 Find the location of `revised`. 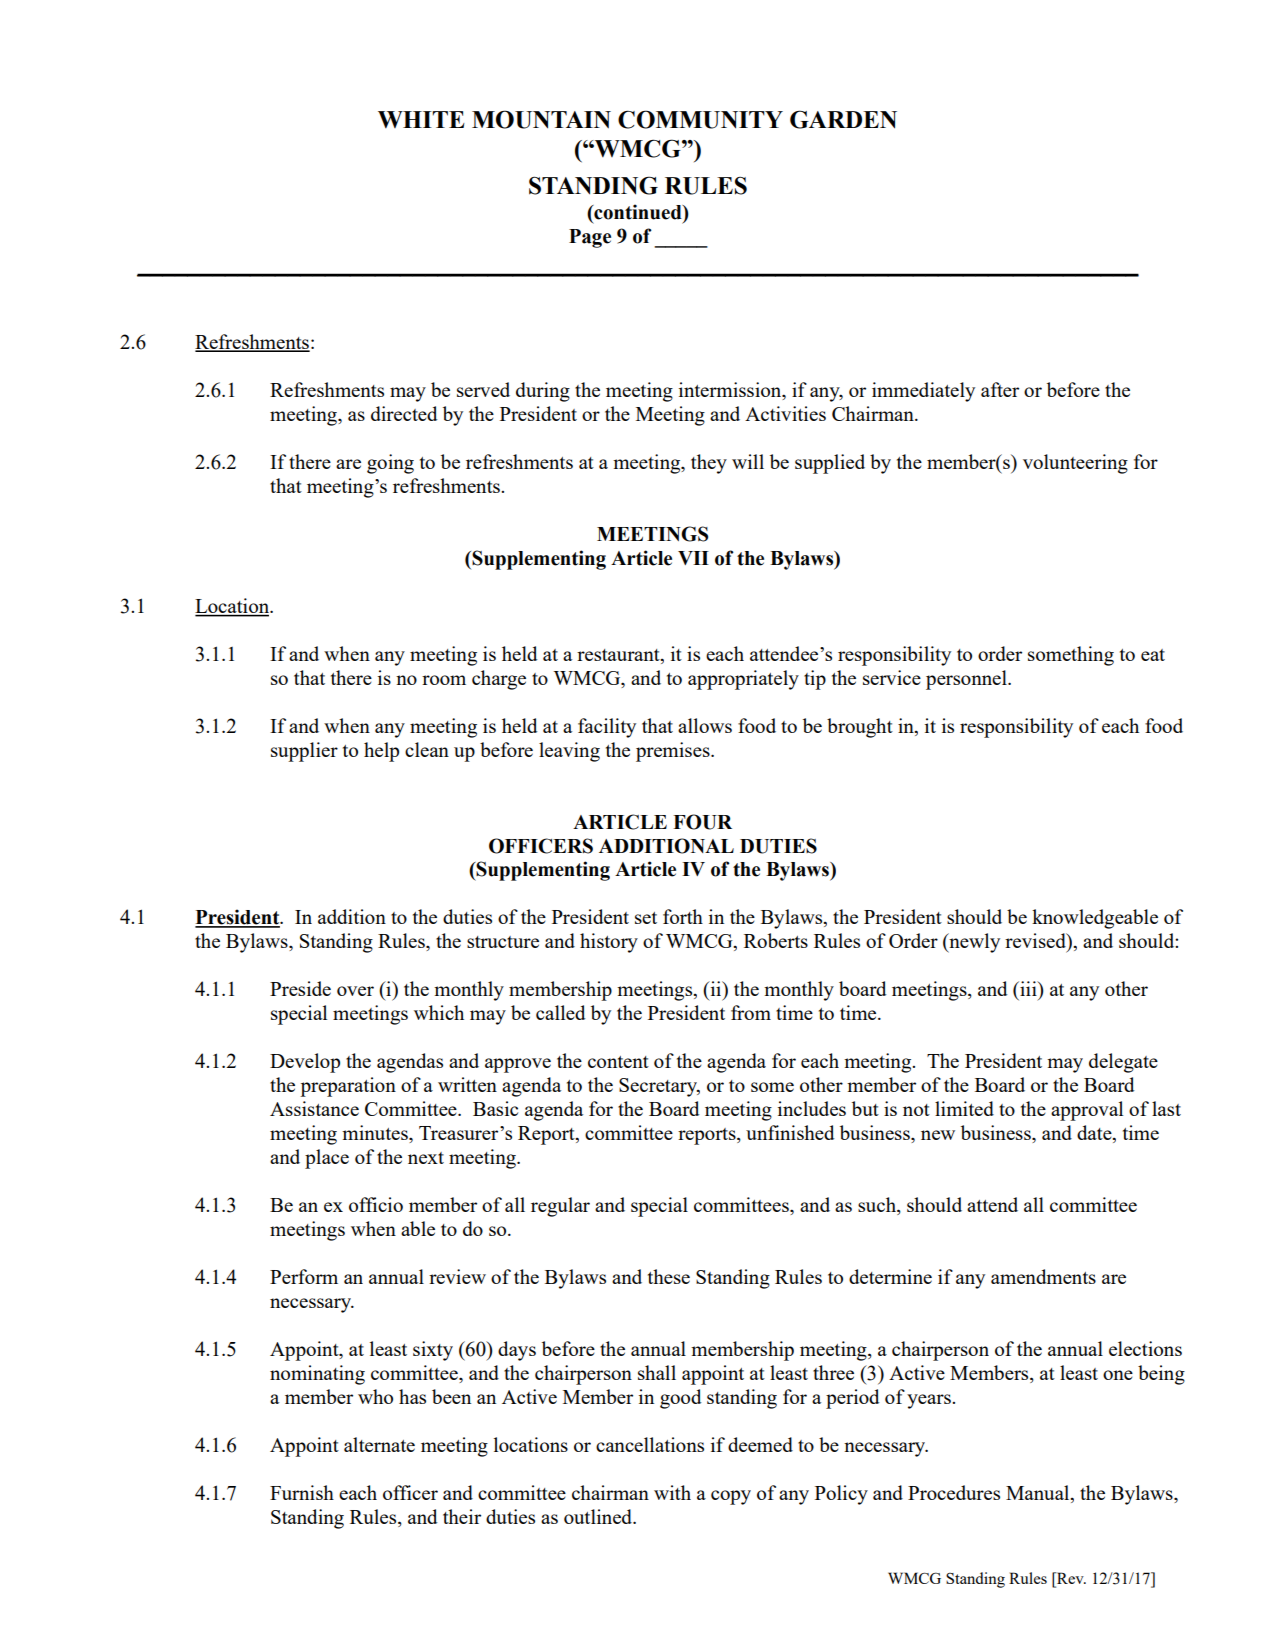

revised is located at coordinates (1036, 940).
